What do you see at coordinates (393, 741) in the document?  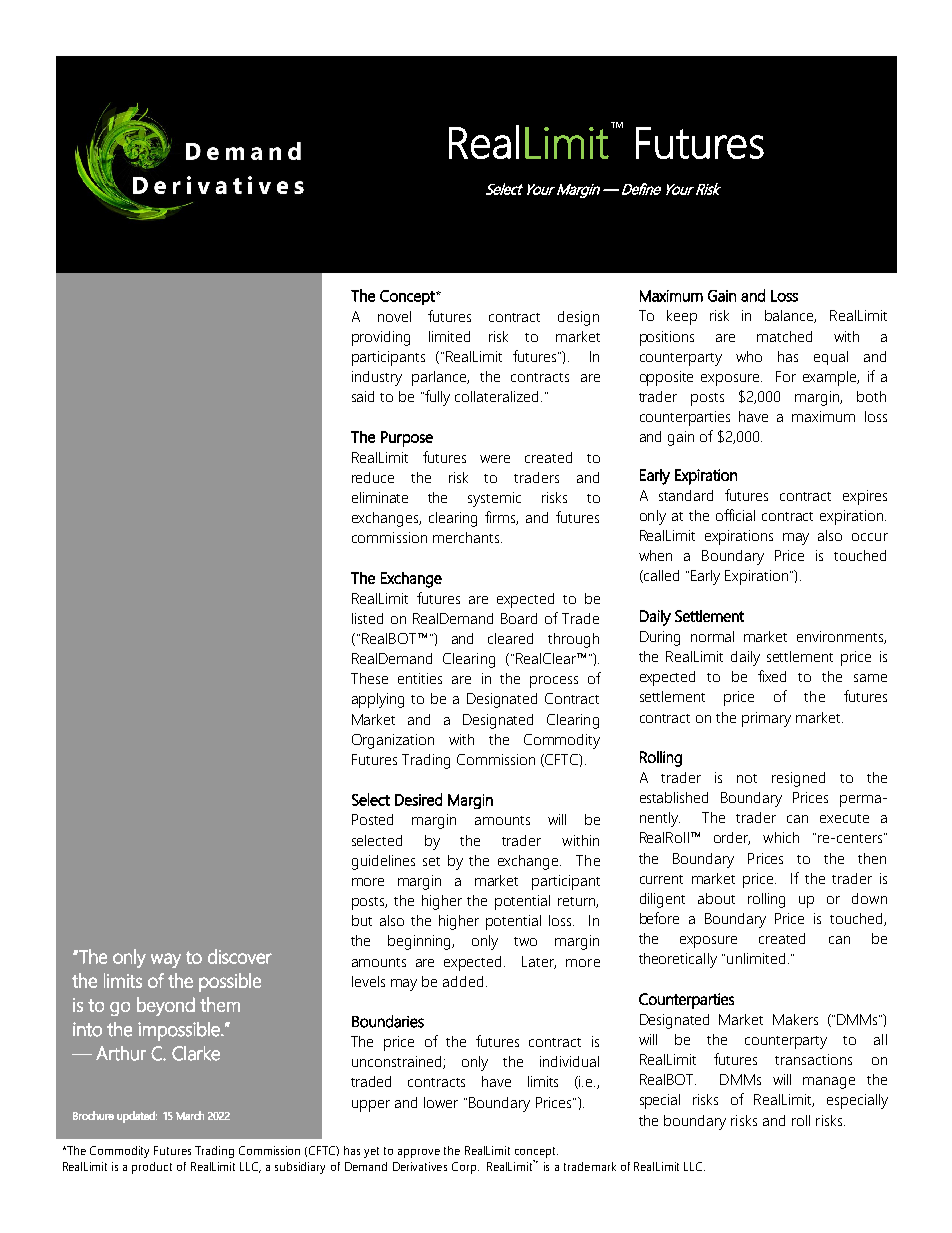 I see `Organization` at bounding box center [393, 741].
